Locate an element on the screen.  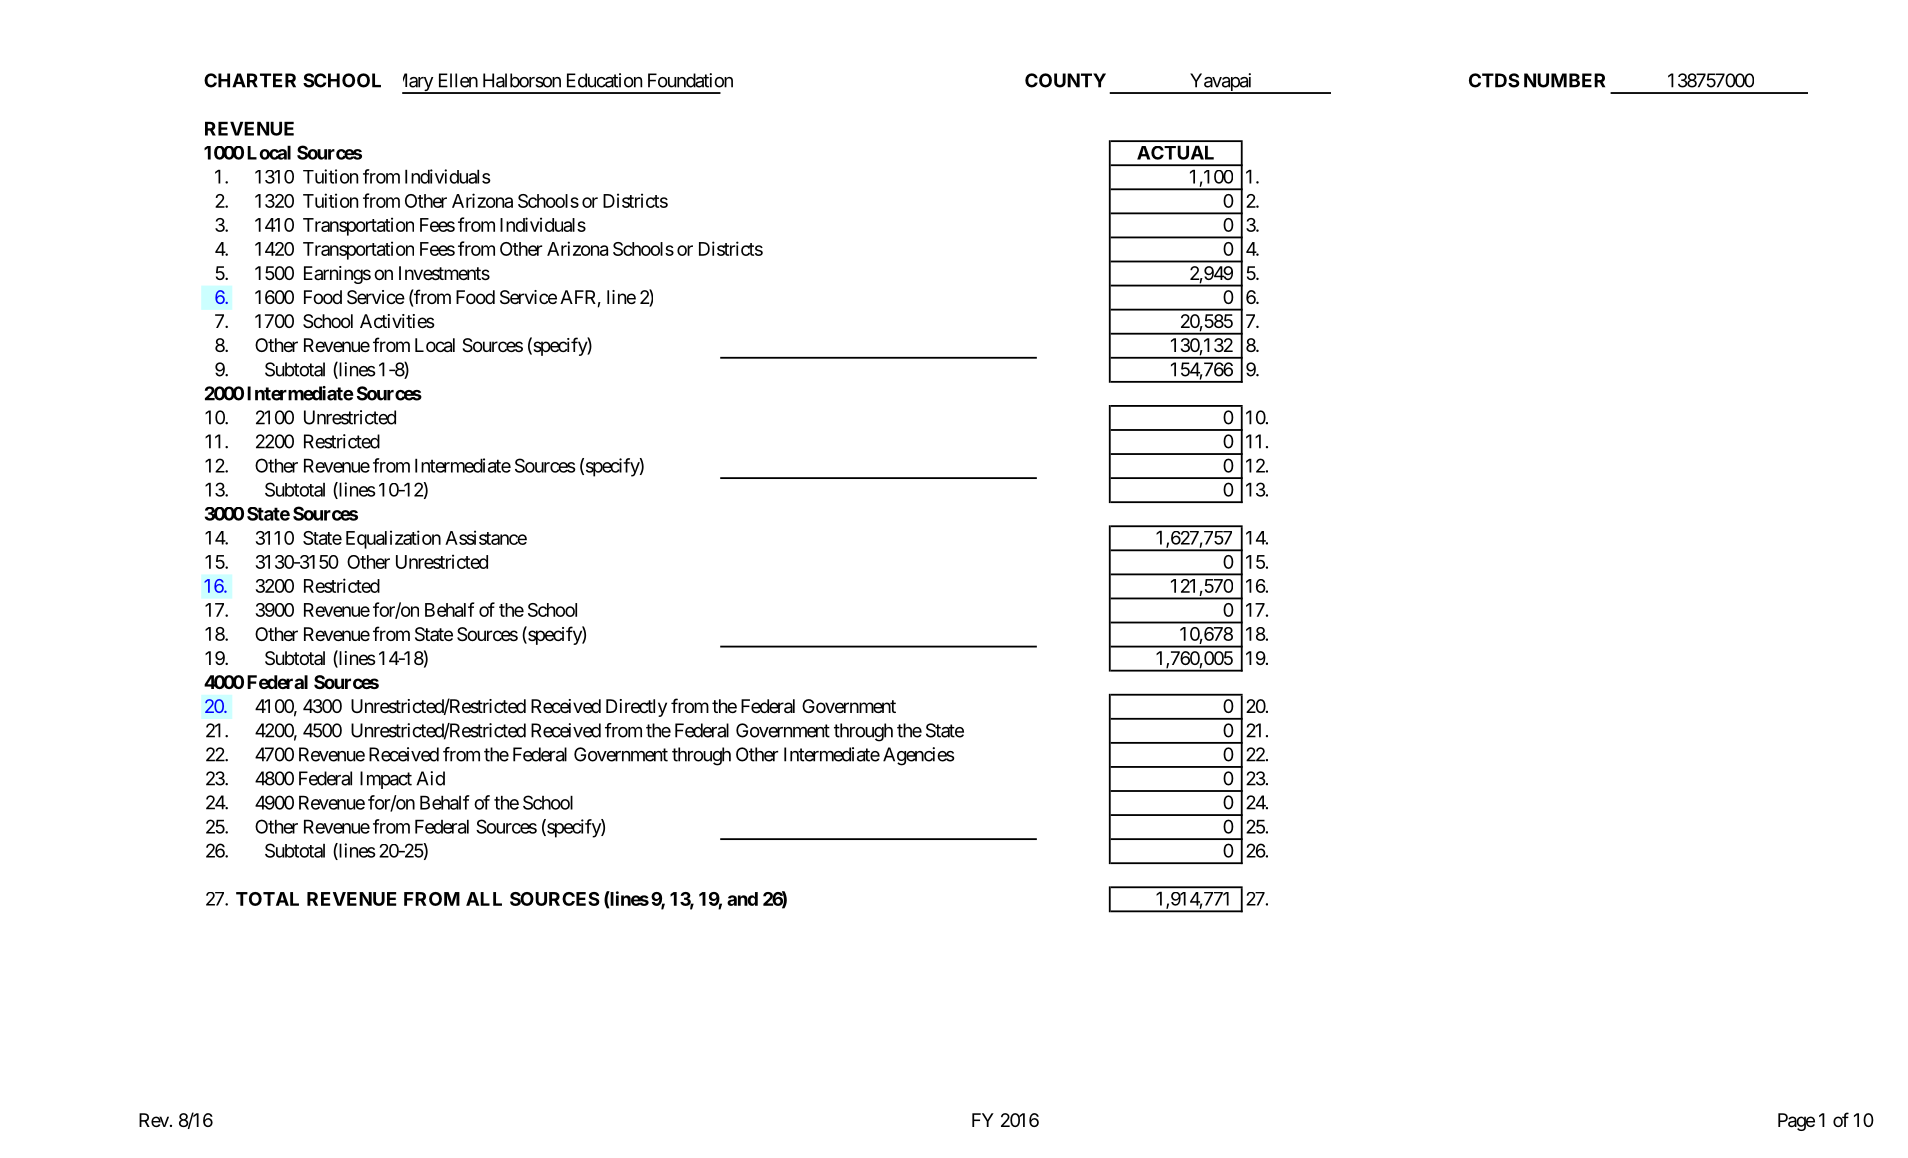
Ellen is located at coordinates (458, 80).
